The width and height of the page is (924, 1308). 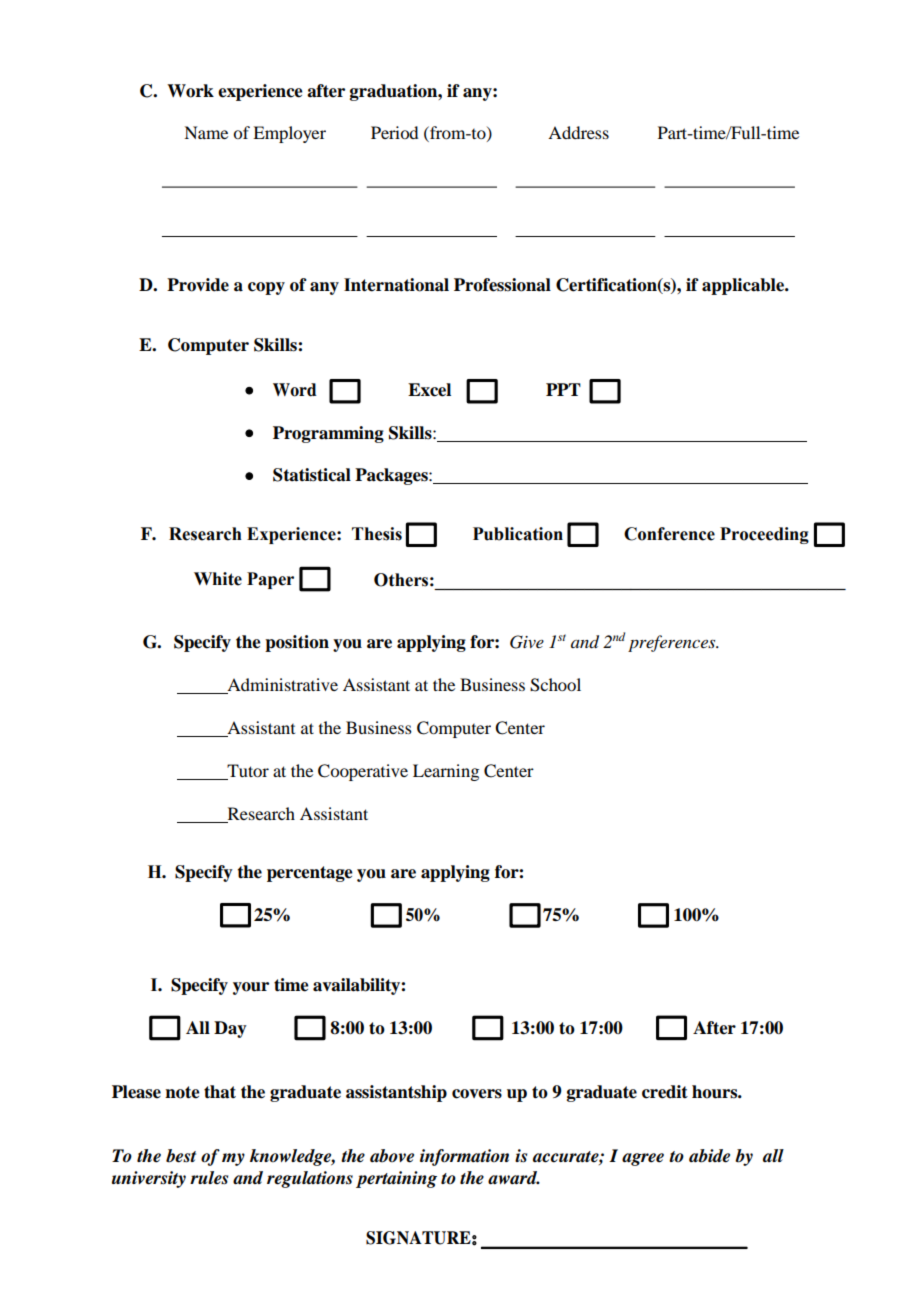 What do you see at coordinates (394, 132) in the page?
I see `Period` at bounding box center [394, 132].
